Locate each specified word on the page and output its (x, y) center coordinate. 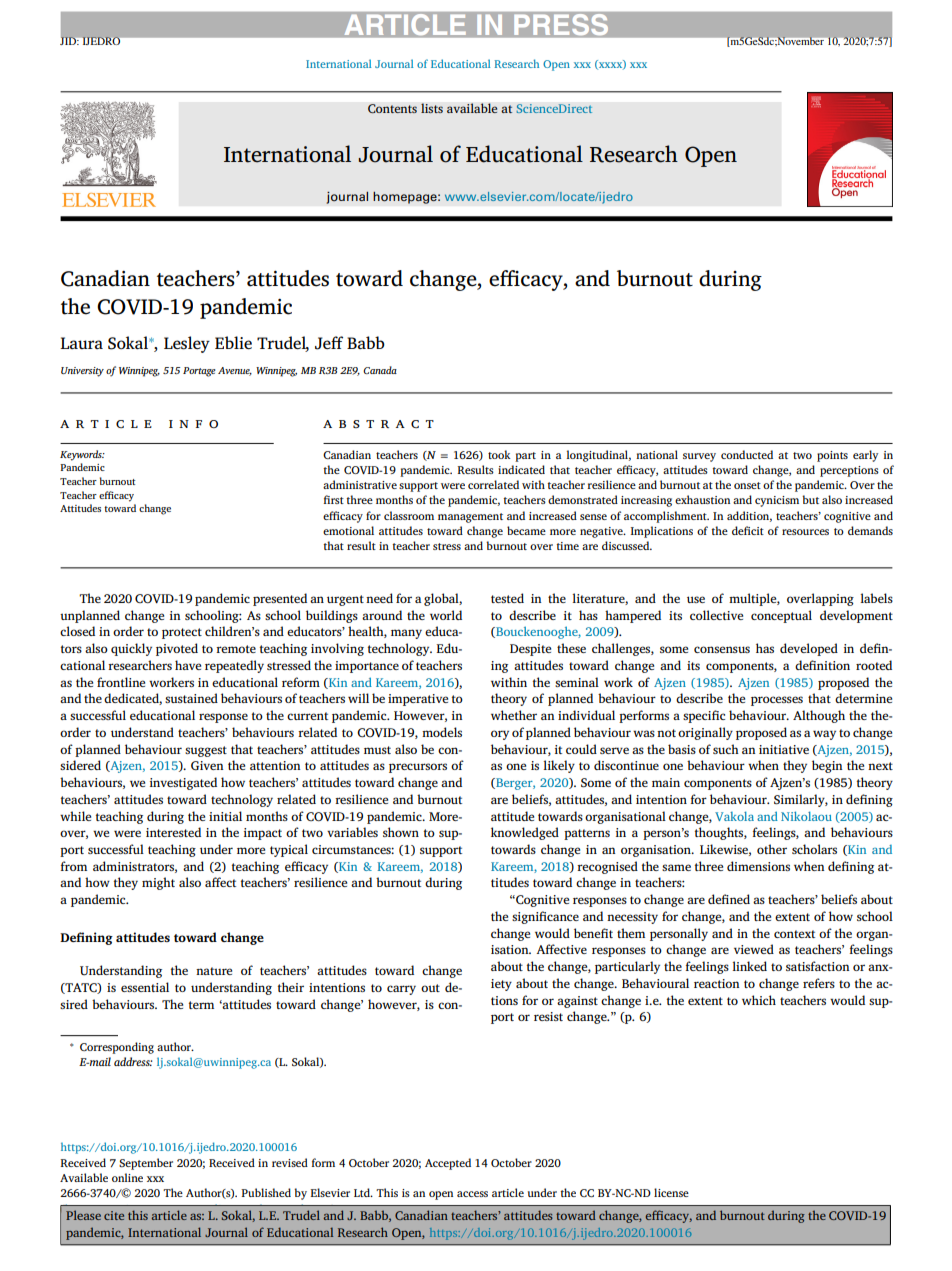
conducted (747, 454)
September (146, 1164)
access (472, 1194)
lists (432, 108)
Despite (530, 650)
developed (809, 649)
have (188, 665)
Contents (392, 109)
